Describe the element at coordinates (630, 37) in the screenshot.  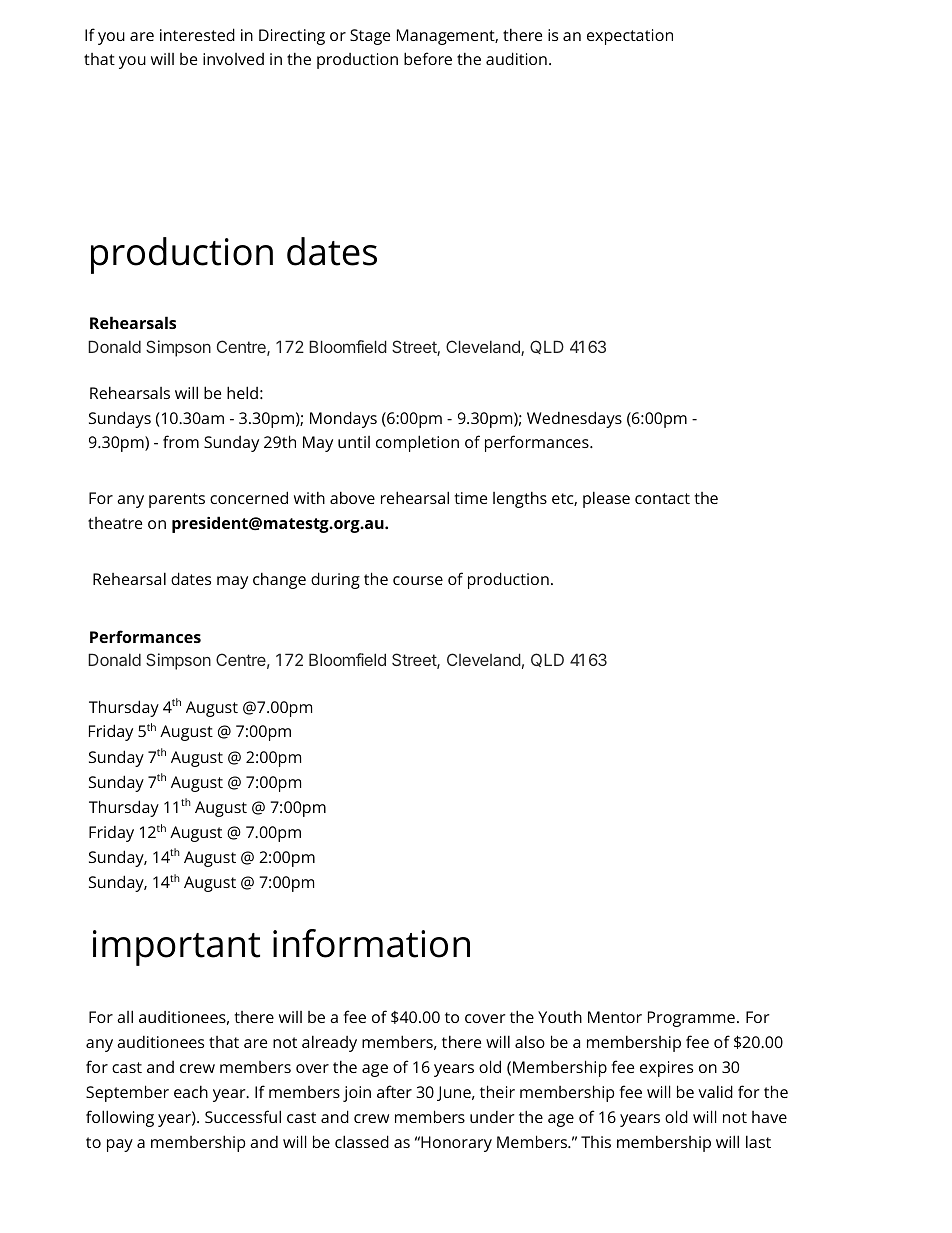
I see `expectation` at that location.
